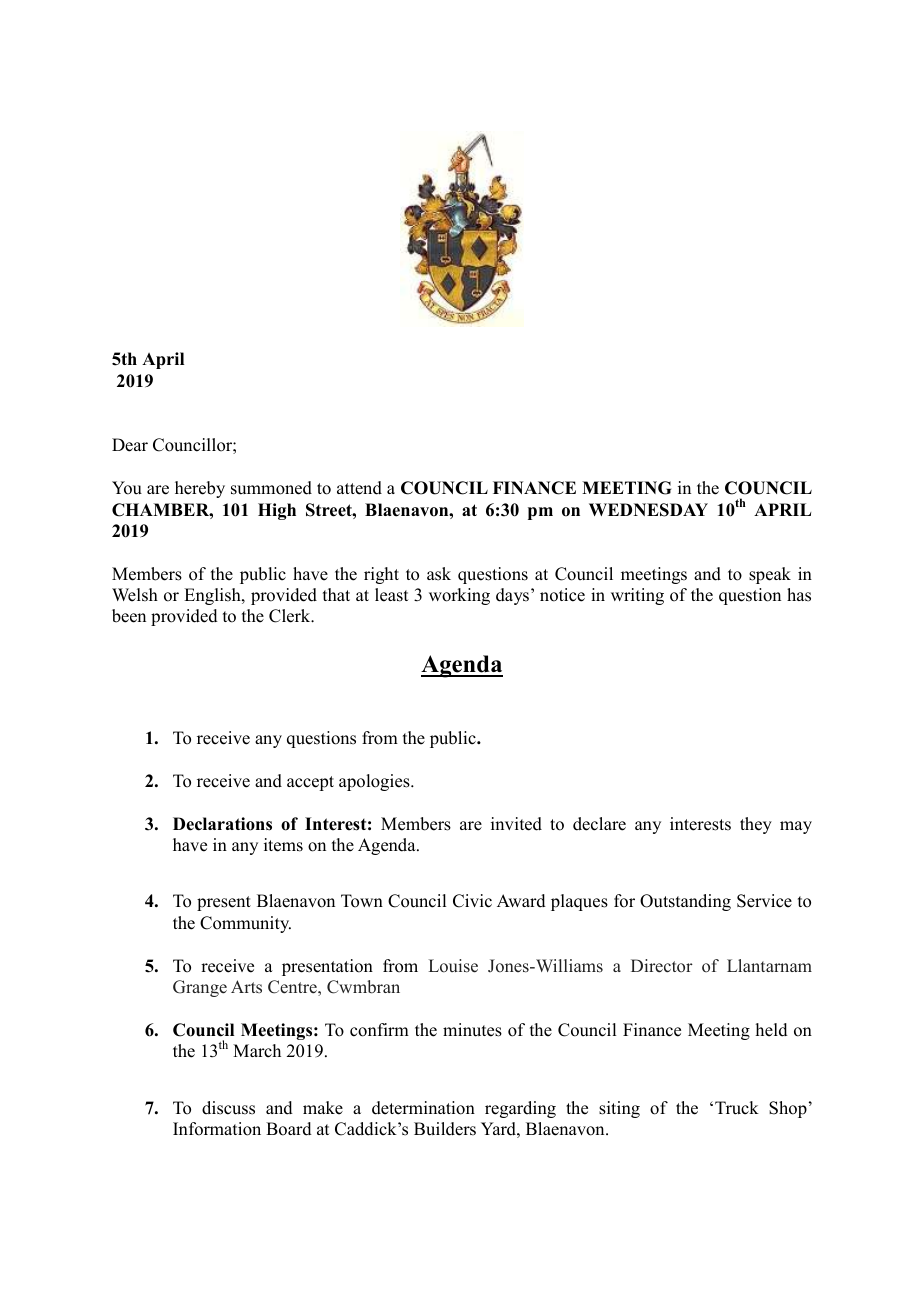 The width and height of the document is (924, 1308). Describe the element at coordinates (648, 510) in the document. I see `WEDNESDAY` at that location.
